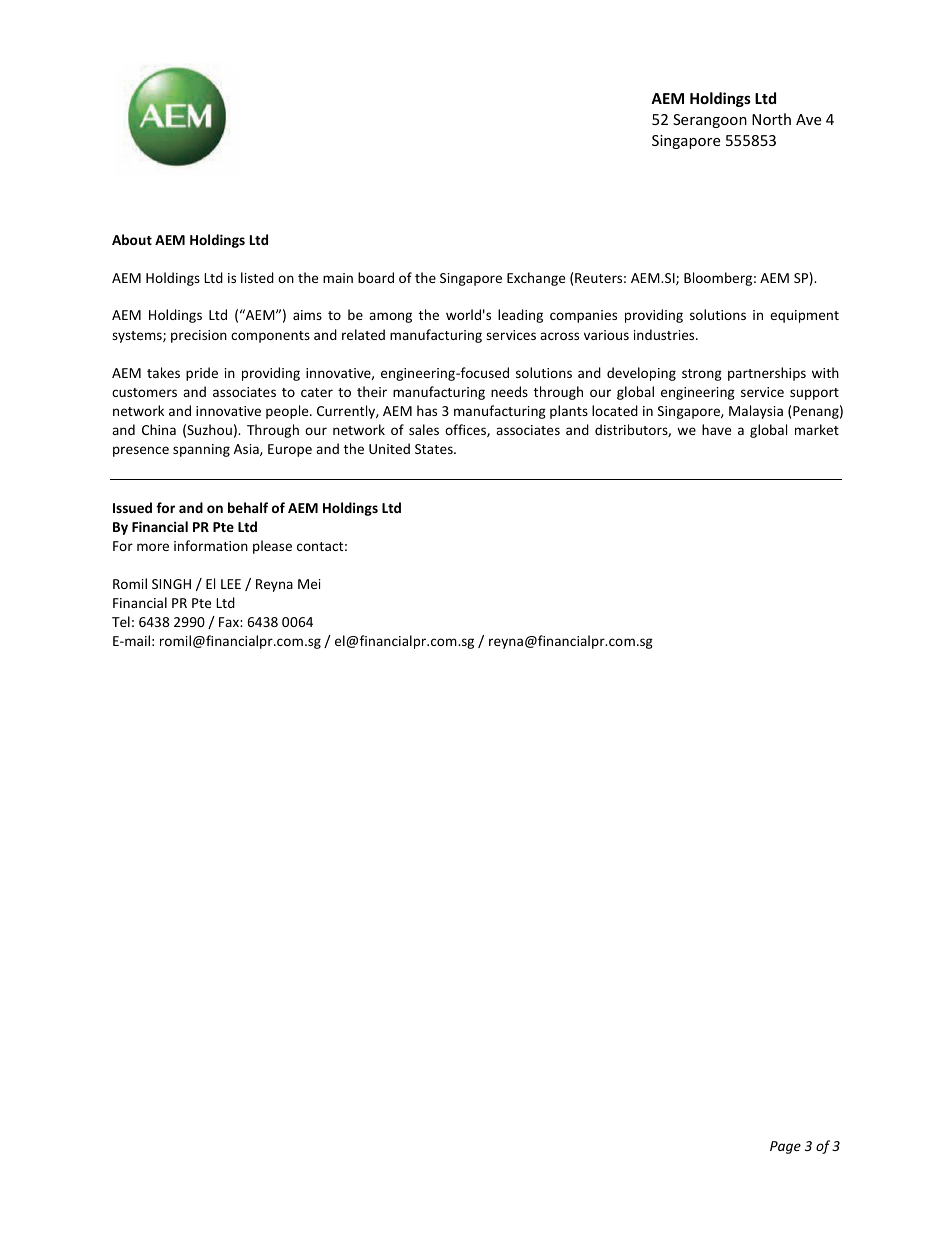 This document has height=1233, width=952. I want to click on Fax, so click(230, 622).
